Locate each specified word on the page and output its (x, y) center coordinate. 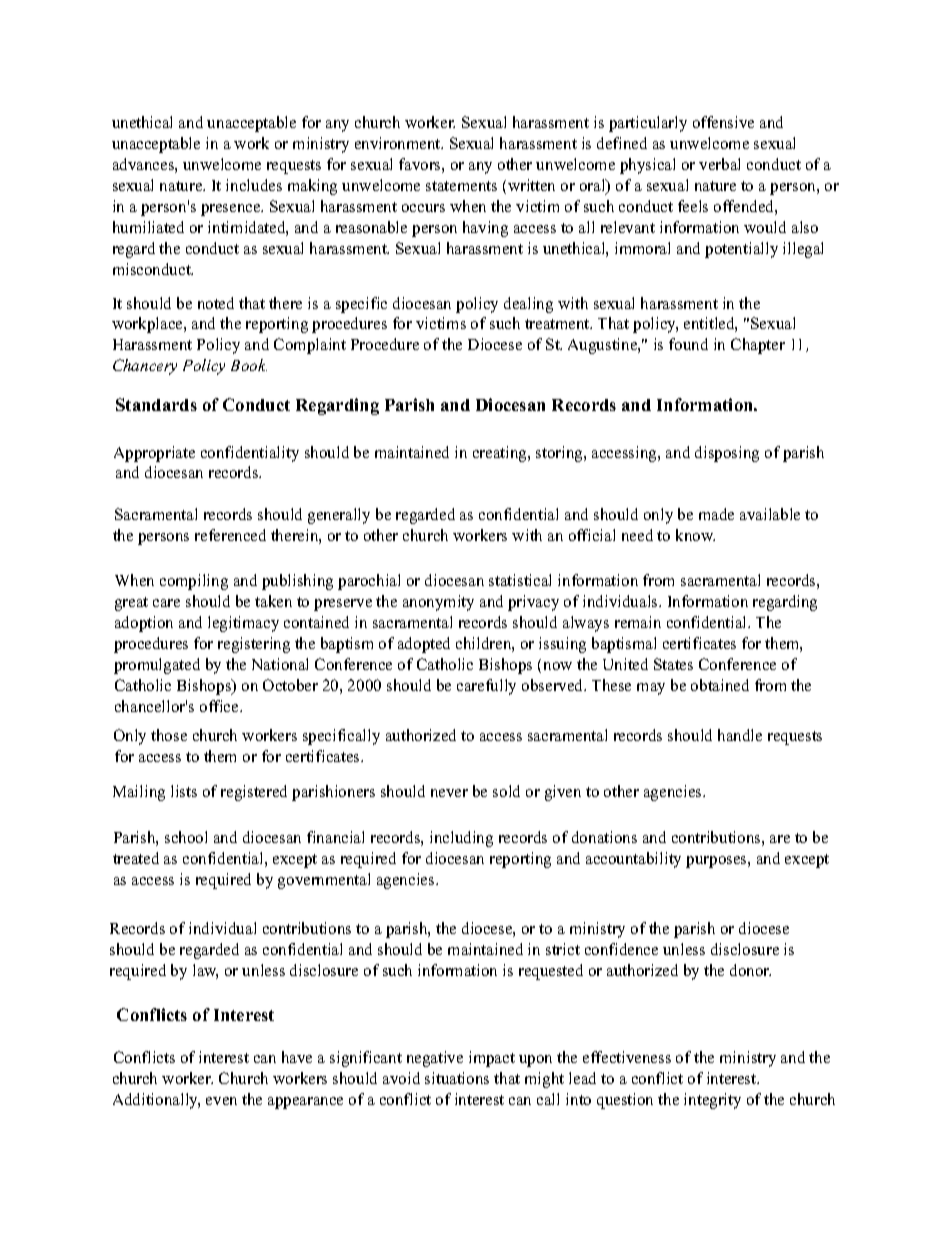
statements (461, 186)
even (221, 1101)
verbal (719, 164)
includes (254, 185)
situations (457, 1078)
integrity (712, 1101)
